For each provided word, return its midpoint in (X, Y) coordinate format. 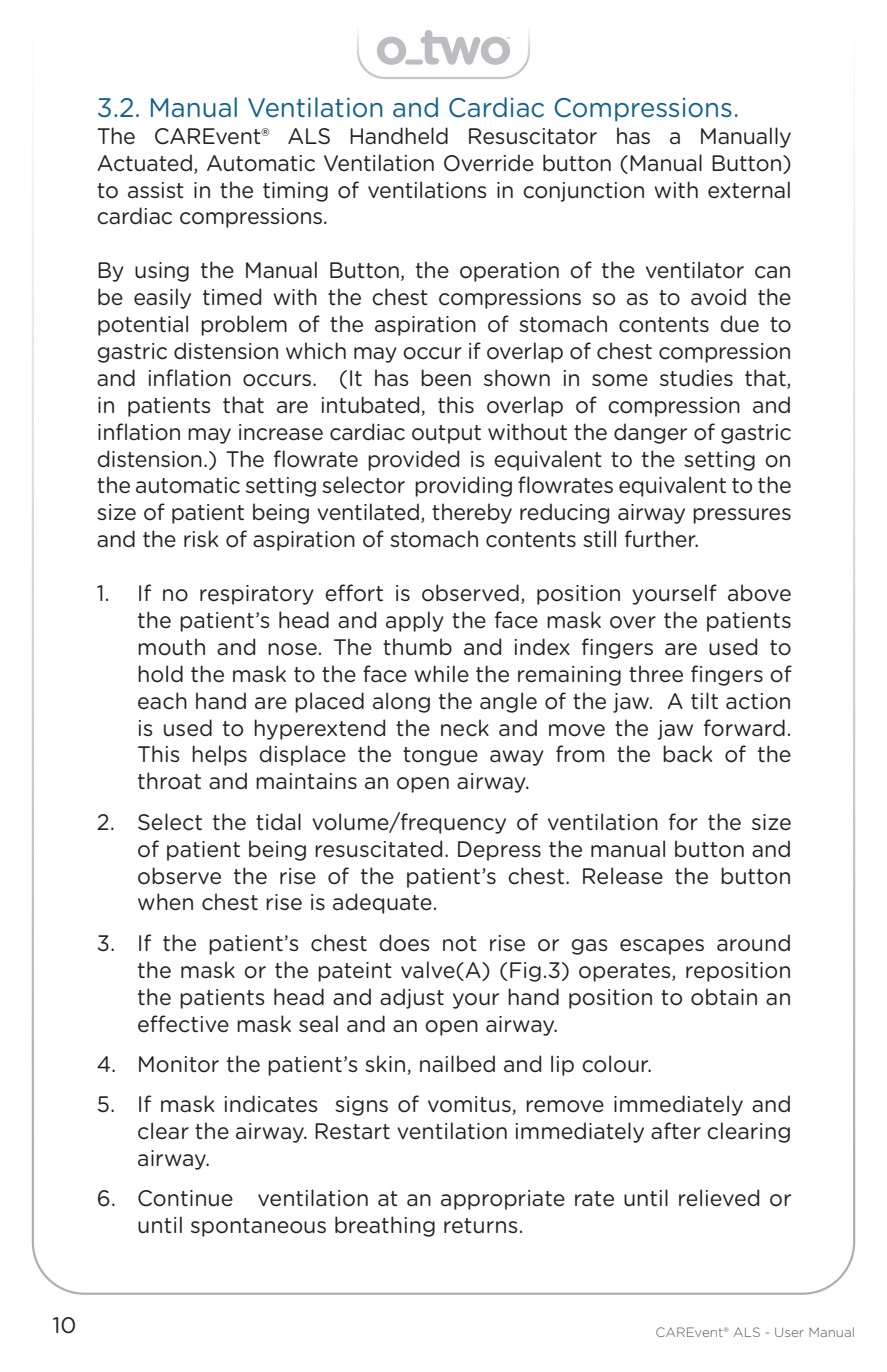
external (749, 190)
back (687, 754)
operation (509, 272)
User (789, 1332)
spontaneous (258, 1227)
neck (465, 728)
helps (219, 755)
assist (156, 190)
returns (481, 1226)
